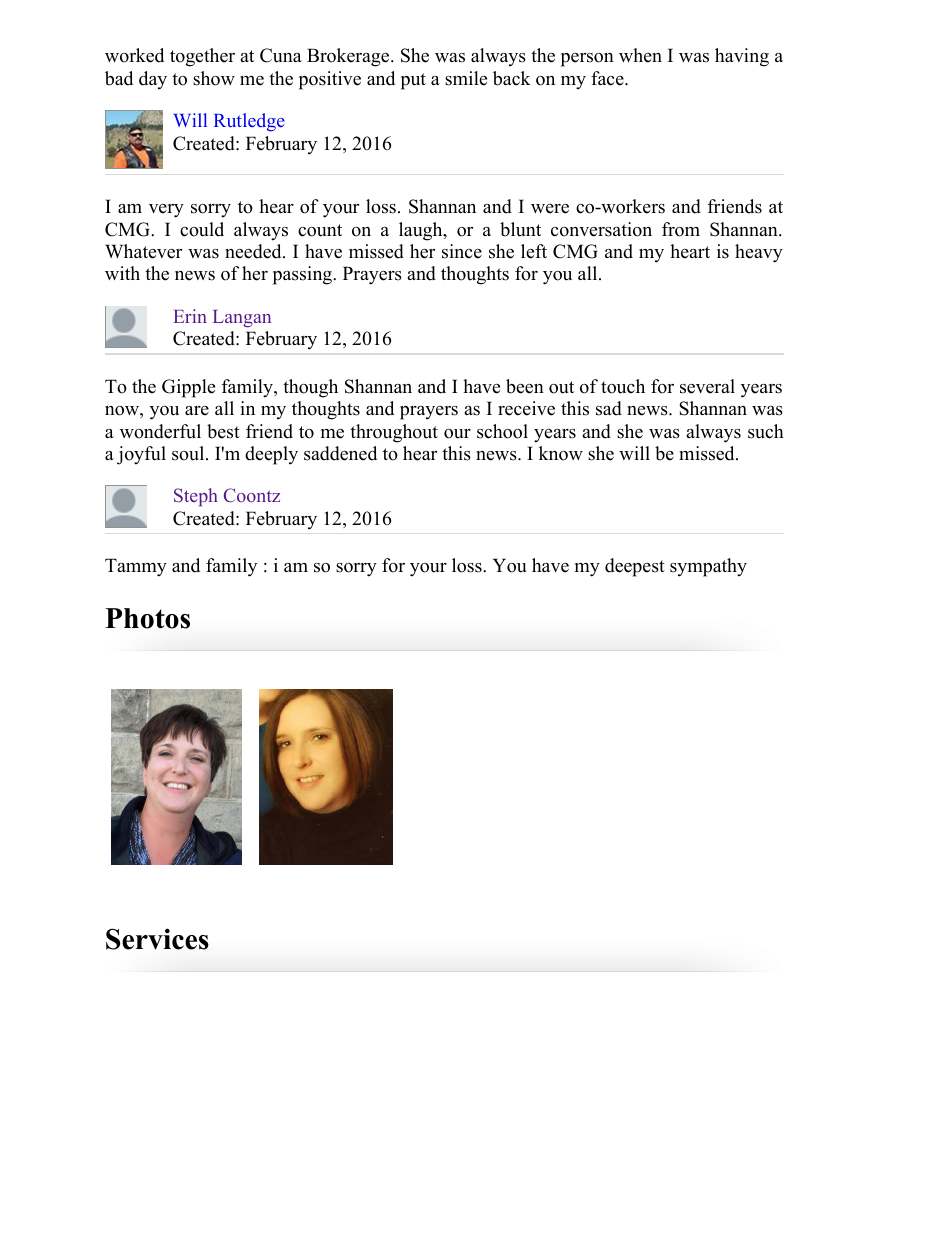 The image size is (952, 1233). What do you see at coordinates (466, 78) in the screenshot?
I see `smile` at bounding box center [466, 78].
